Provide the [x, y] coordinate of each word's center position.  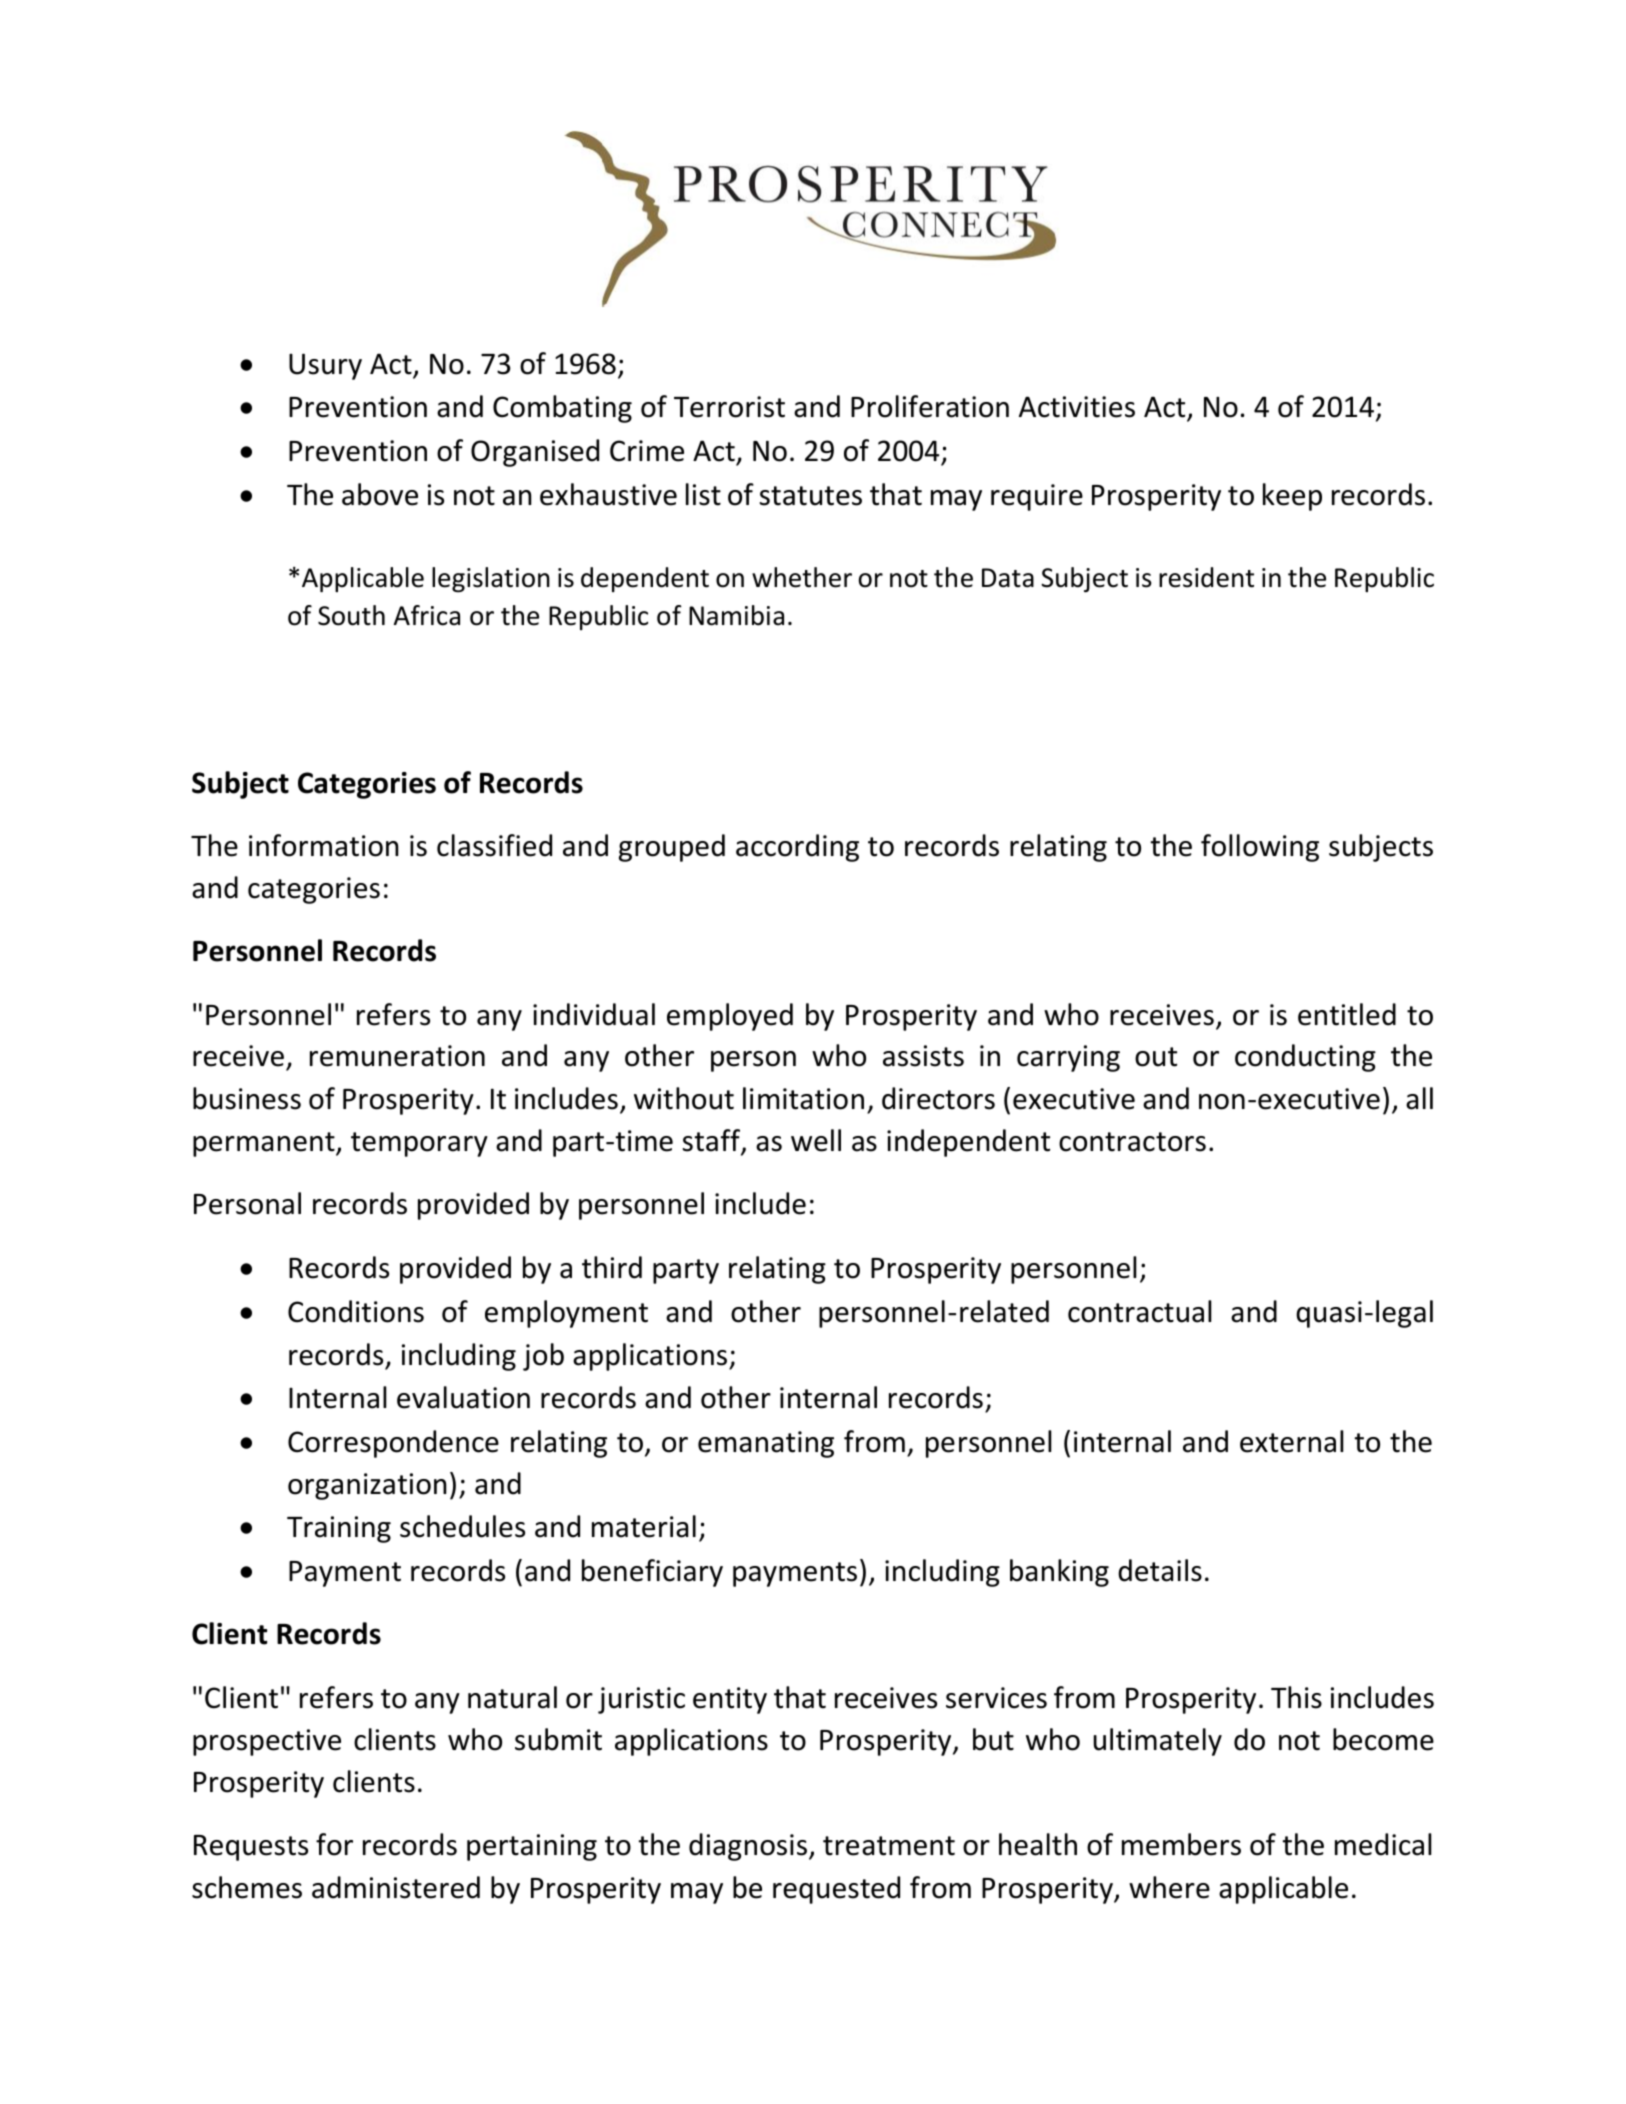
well [816, 1140]
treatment [889, 1846]
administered [396, 1887]
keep [1292, 497]
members [1181, 1844]
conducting [1305, 1058]
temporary [419, 1144]
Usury [325, 366]
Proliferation [930, 406]
